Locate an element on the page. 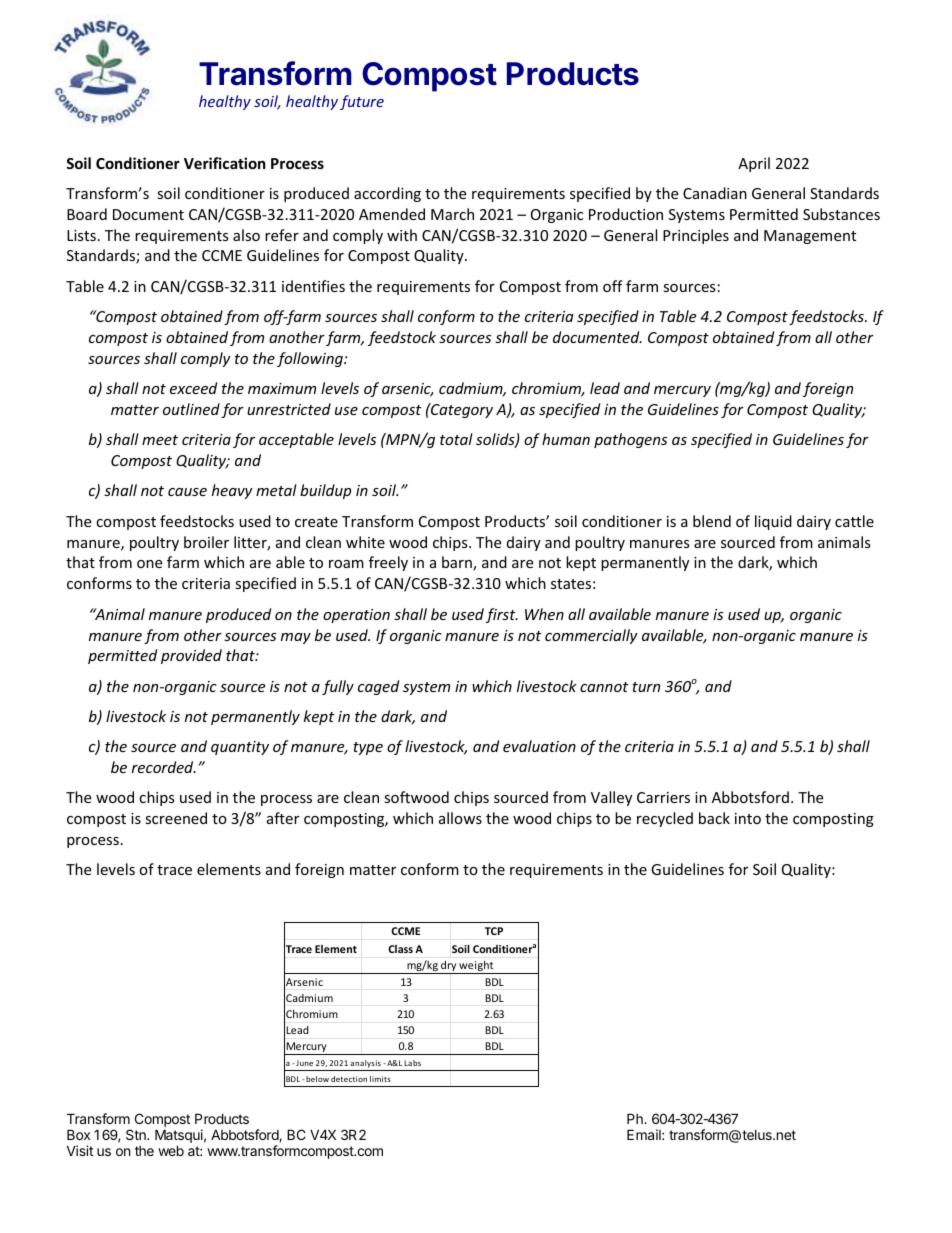  turn is located at coordinates (646, 687).
